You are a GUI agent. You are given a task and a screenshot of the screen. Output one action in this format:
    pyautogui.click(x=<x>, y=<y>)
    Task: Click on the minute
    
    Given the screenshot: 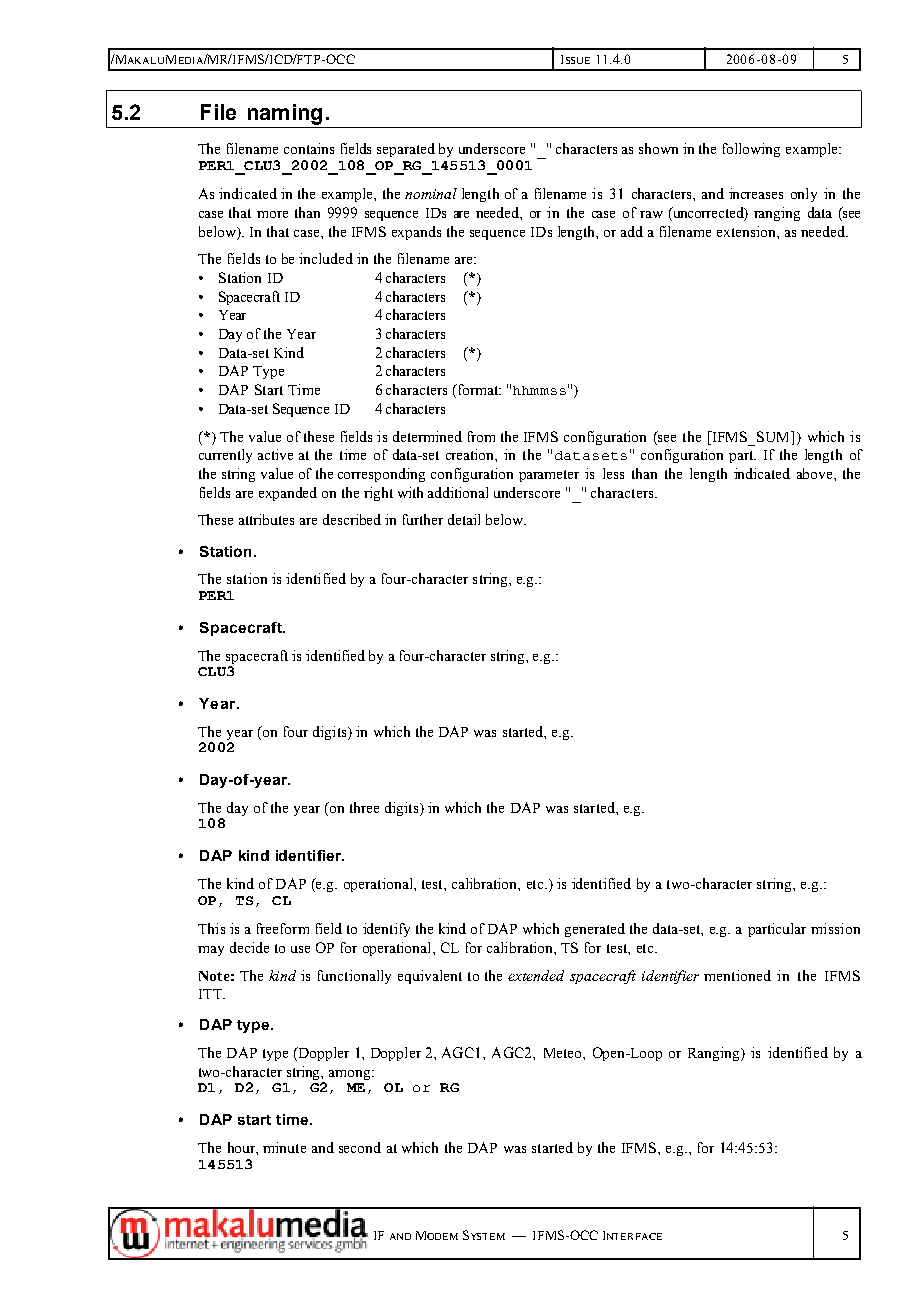 What is the action you would take?
    pyautogui.click(x=284, y=1147)
